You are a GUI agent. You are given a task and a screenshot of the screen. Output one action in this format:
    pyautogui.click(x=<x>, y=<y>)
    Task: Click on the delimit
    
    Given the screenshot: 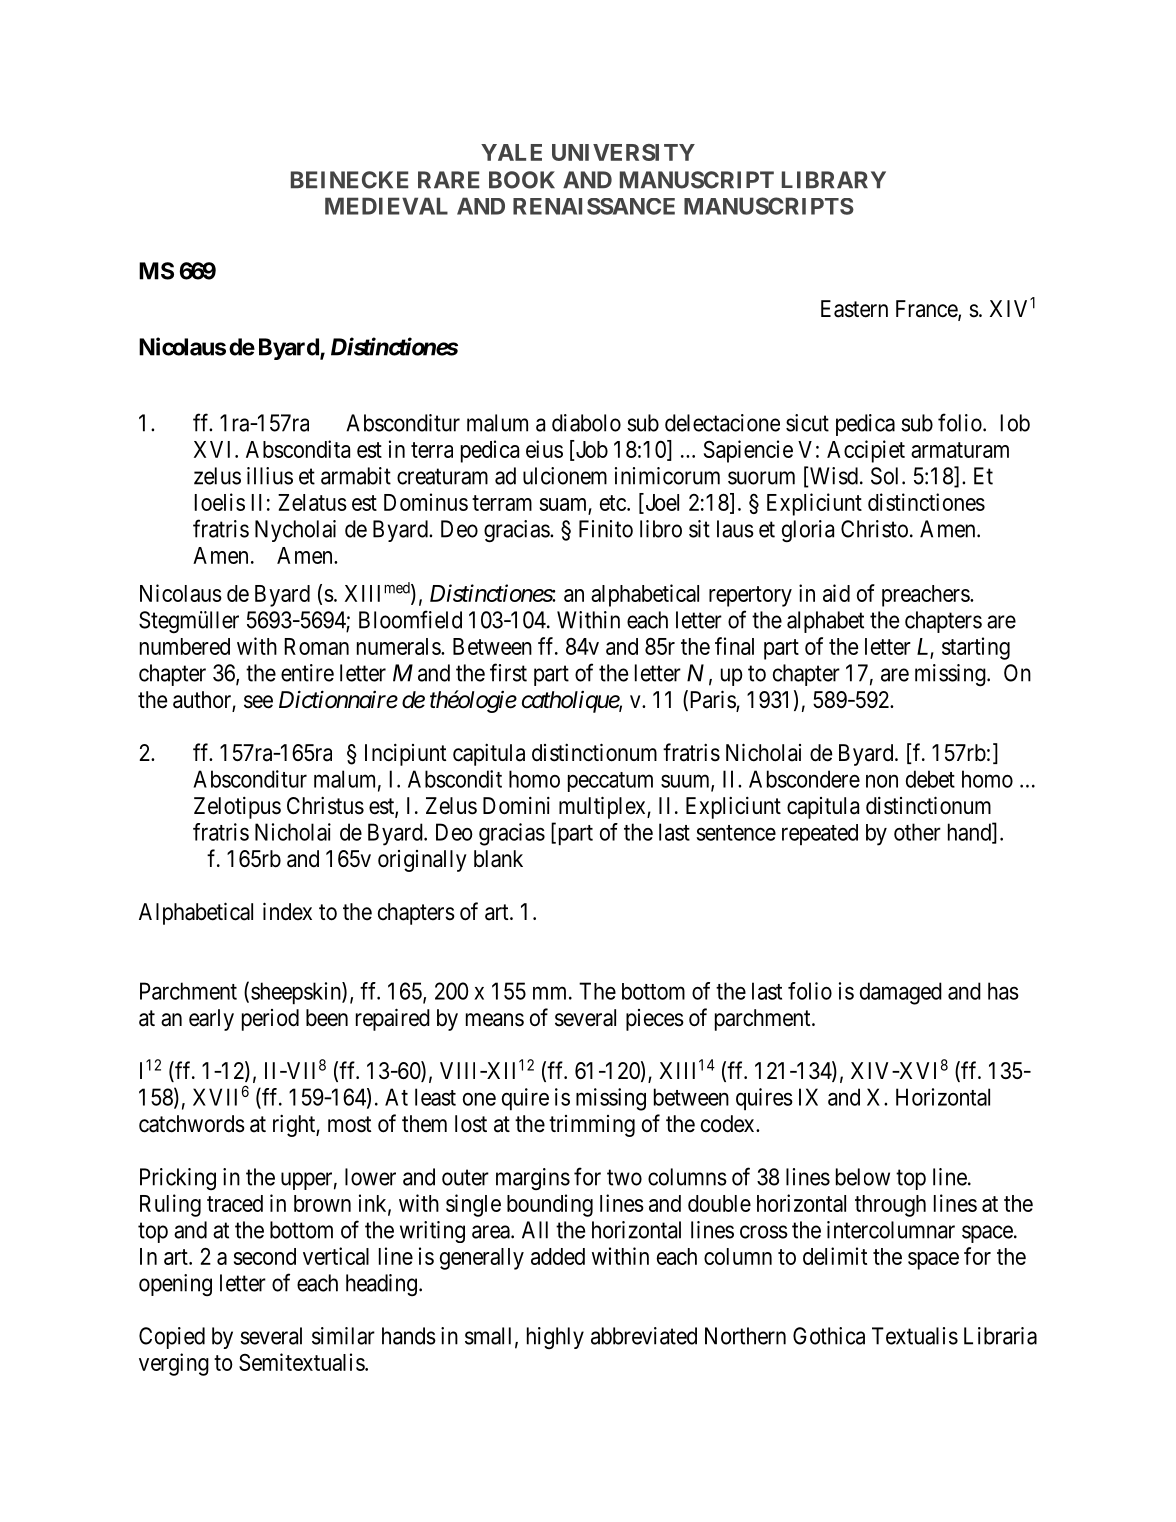 What is the action you would take?
    pyautogui.click(x=835, y=1256)
